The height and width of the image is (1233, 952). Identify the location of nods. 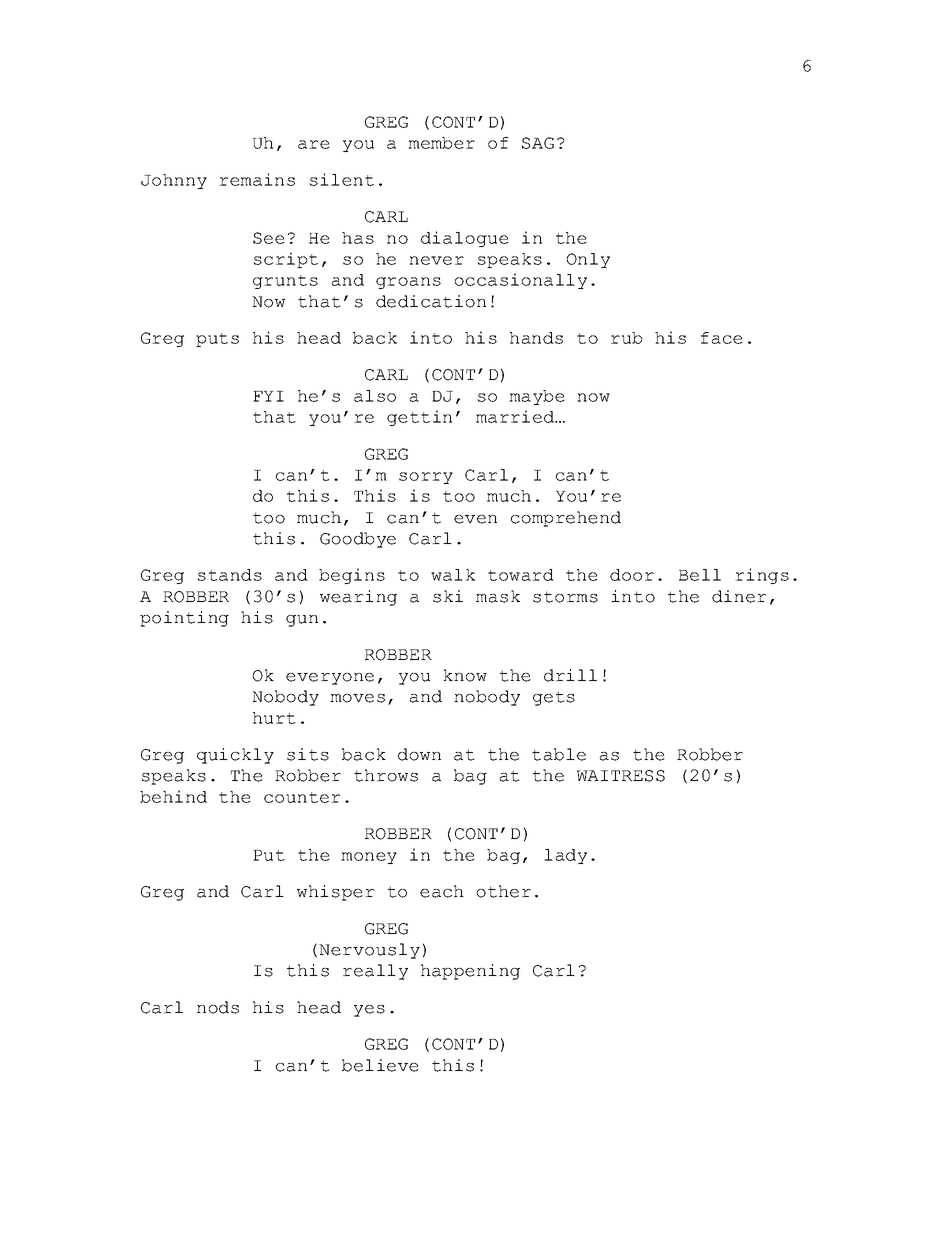
(218, 1007).
